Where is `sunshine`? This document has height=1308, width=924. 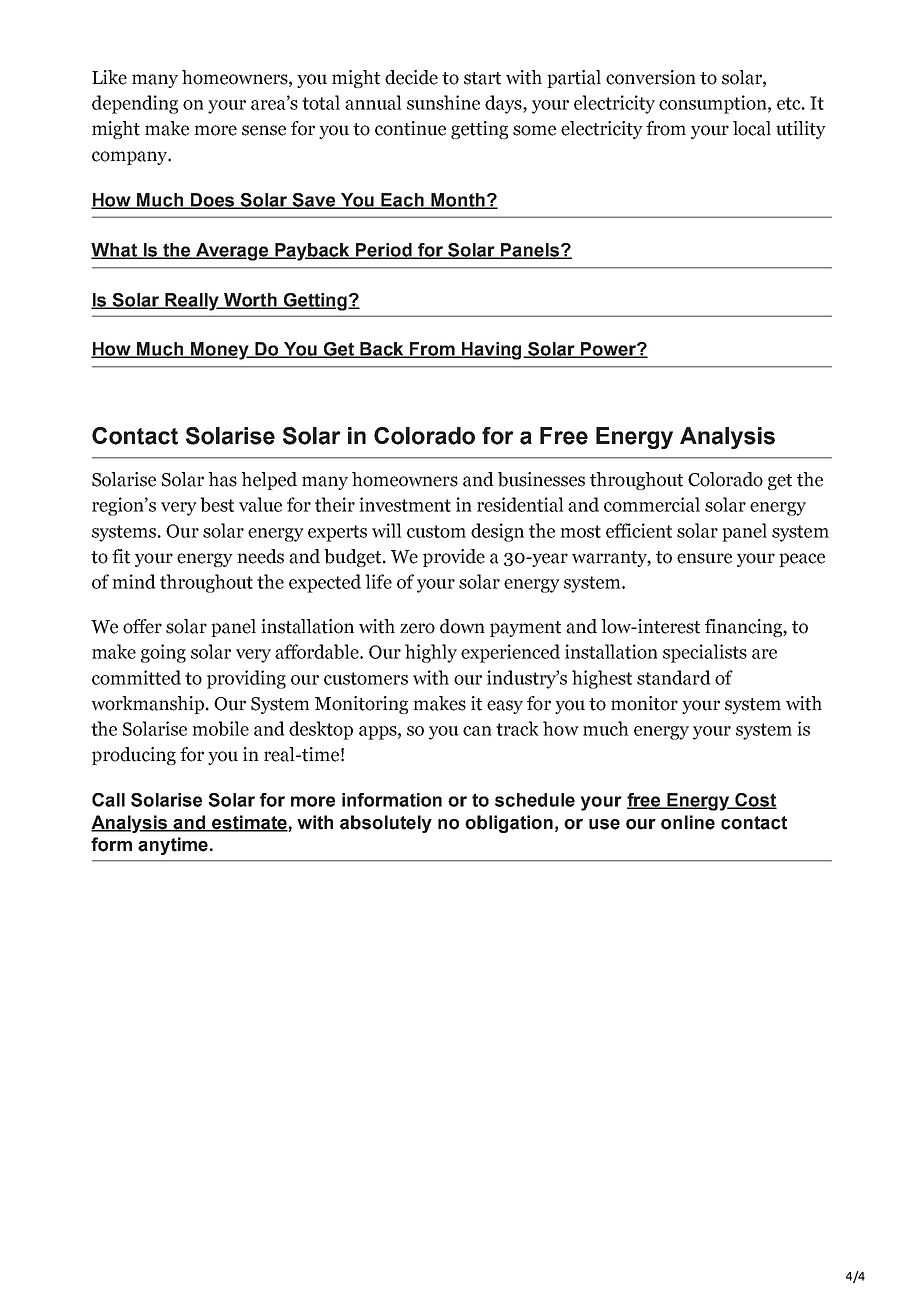 sunshine is located at coordinates (443, 102).
